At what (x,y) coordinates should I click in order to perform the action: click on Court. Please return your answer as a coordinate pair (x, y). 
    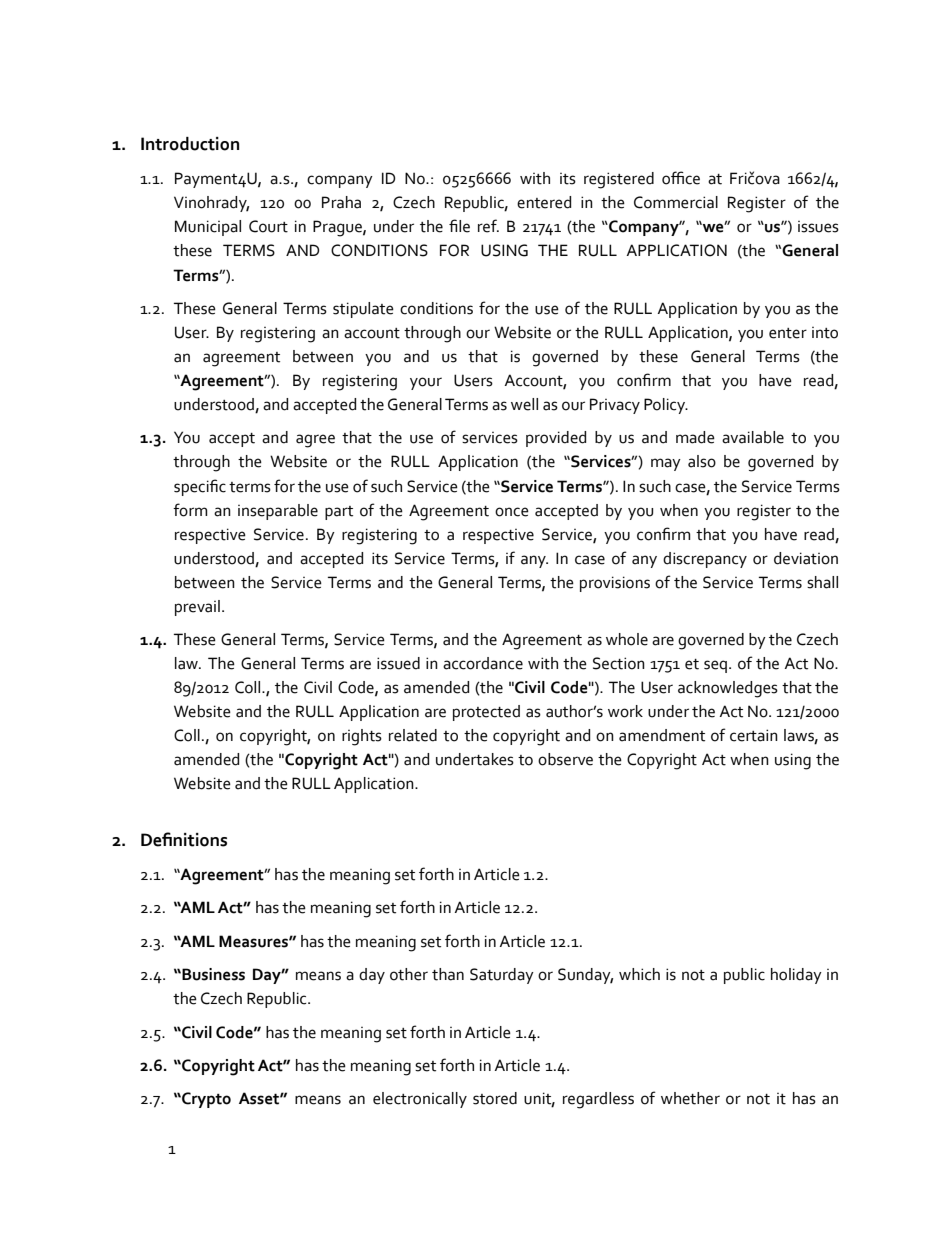
    Looking at the image, I should click on (268, 226).
